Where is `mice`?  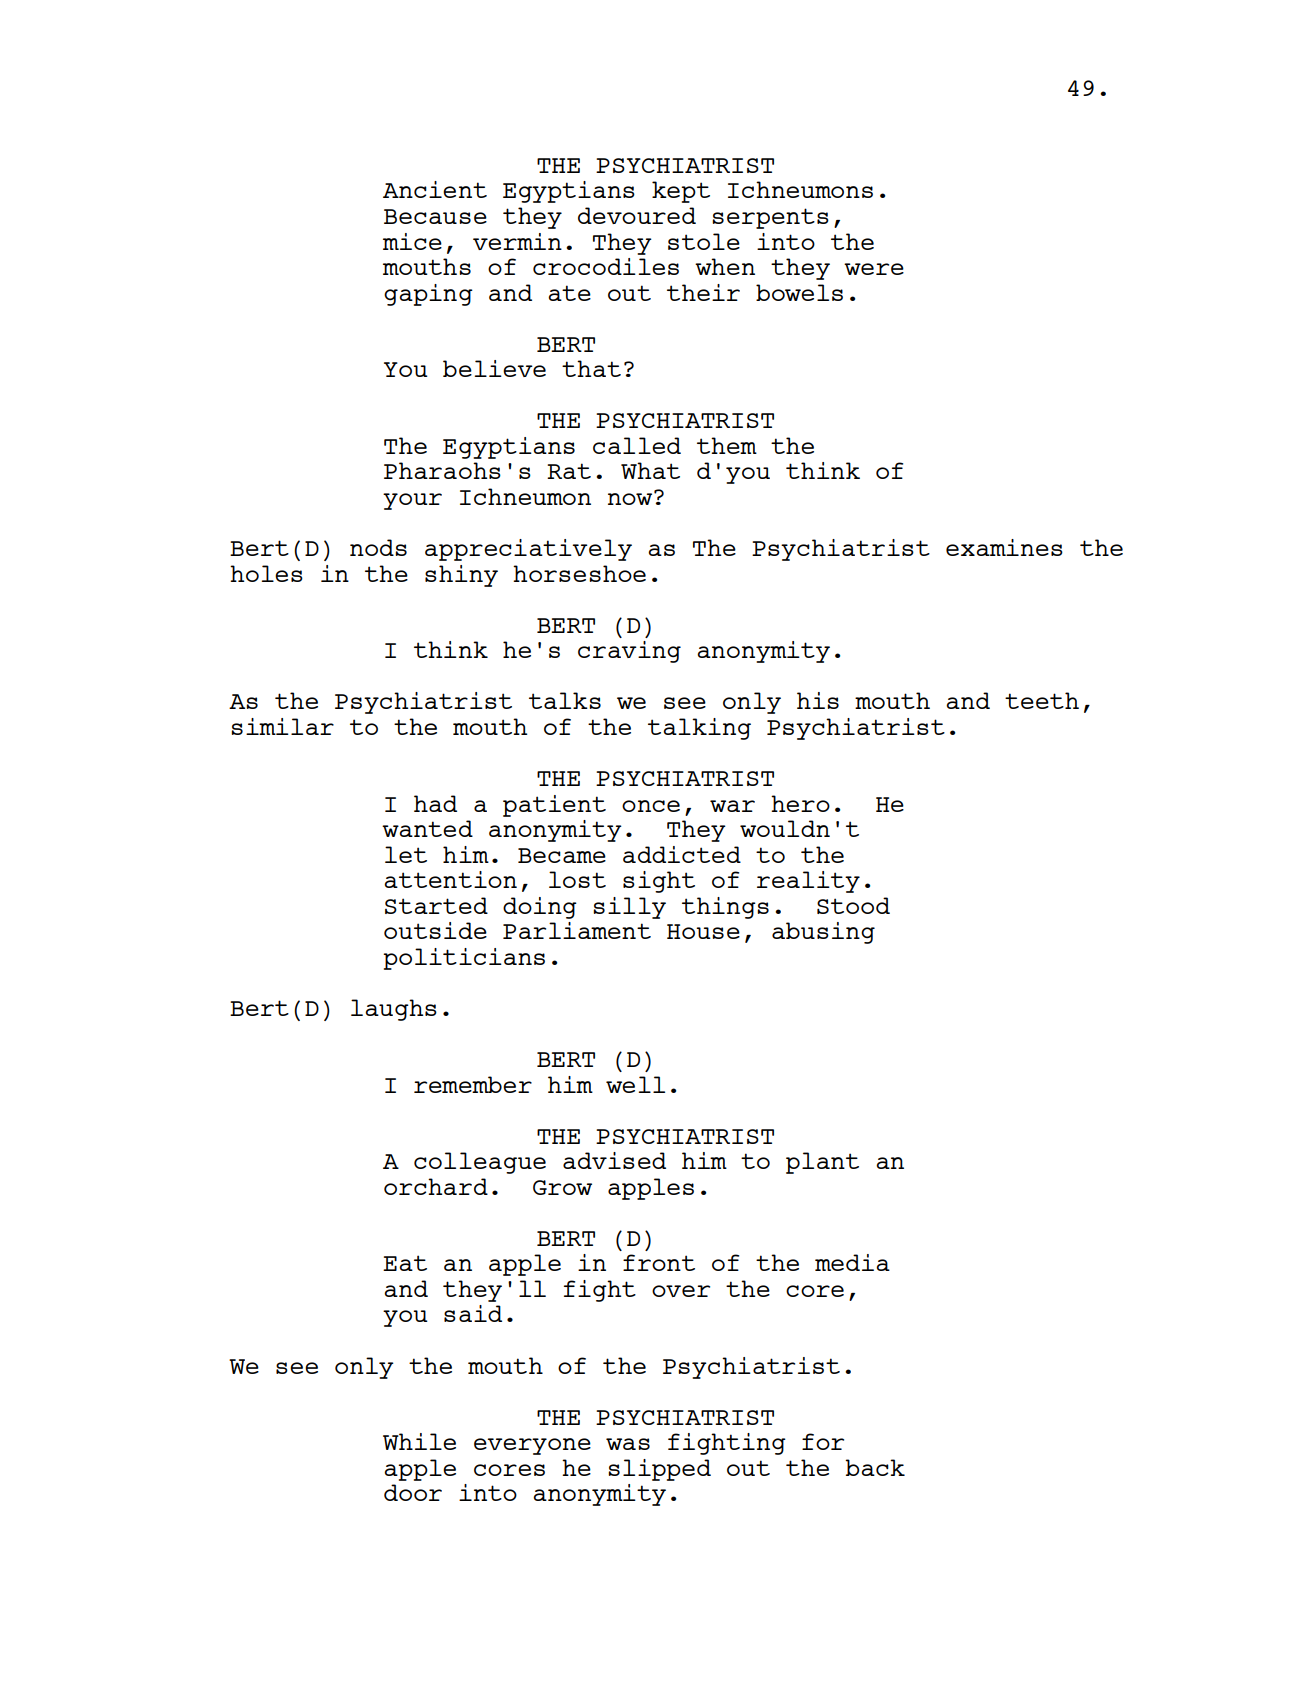
mice is located at coordinates (412, 241).
